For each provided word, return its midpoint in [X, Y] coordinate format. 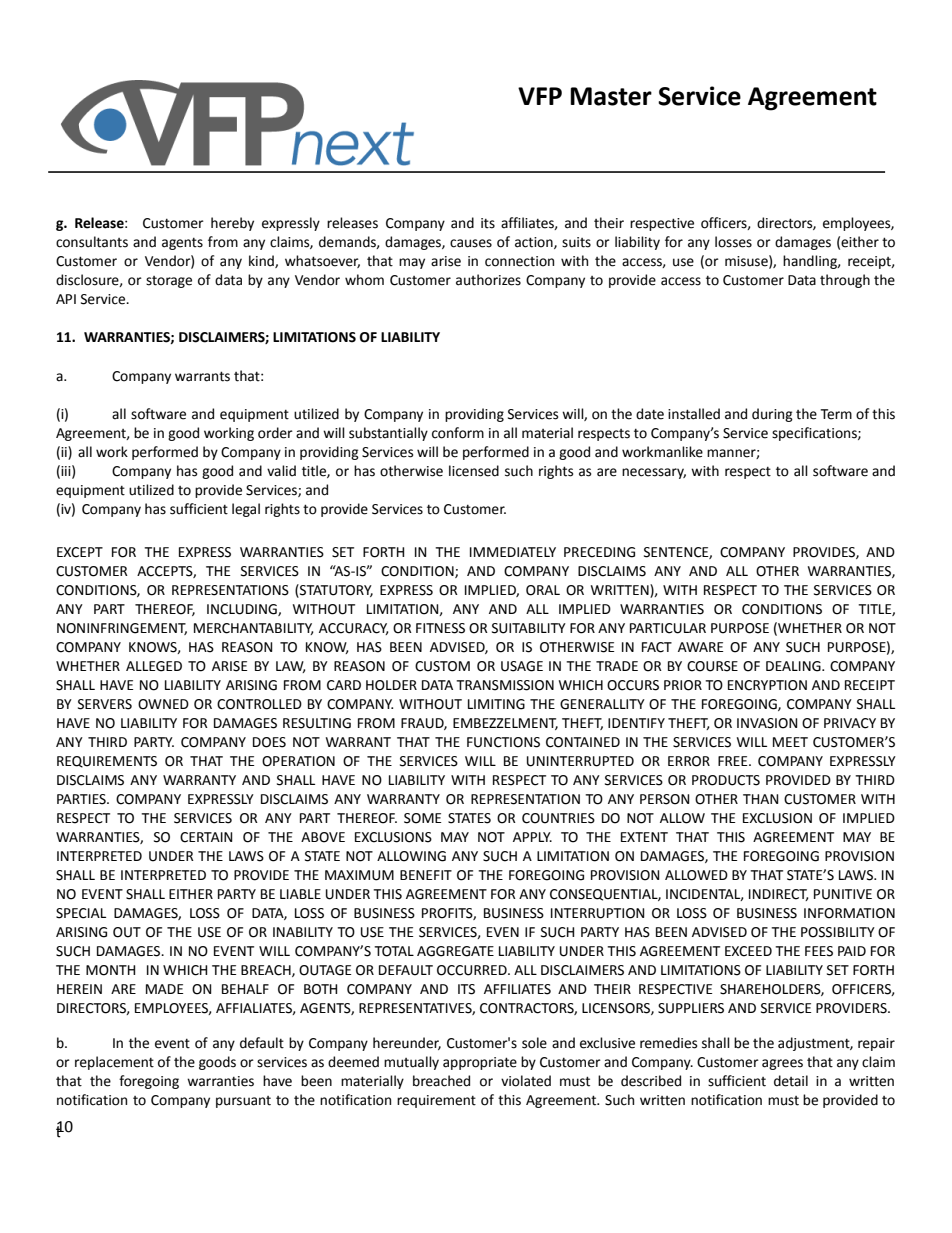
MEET [790, 742]
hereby [232, 224]
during [772, 415]
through [845, 281]
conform [458, 433]
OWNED [163, 704]
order [275, 433]
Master [611, 96]
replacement [114, 1063]
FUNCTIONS [503, 742]
